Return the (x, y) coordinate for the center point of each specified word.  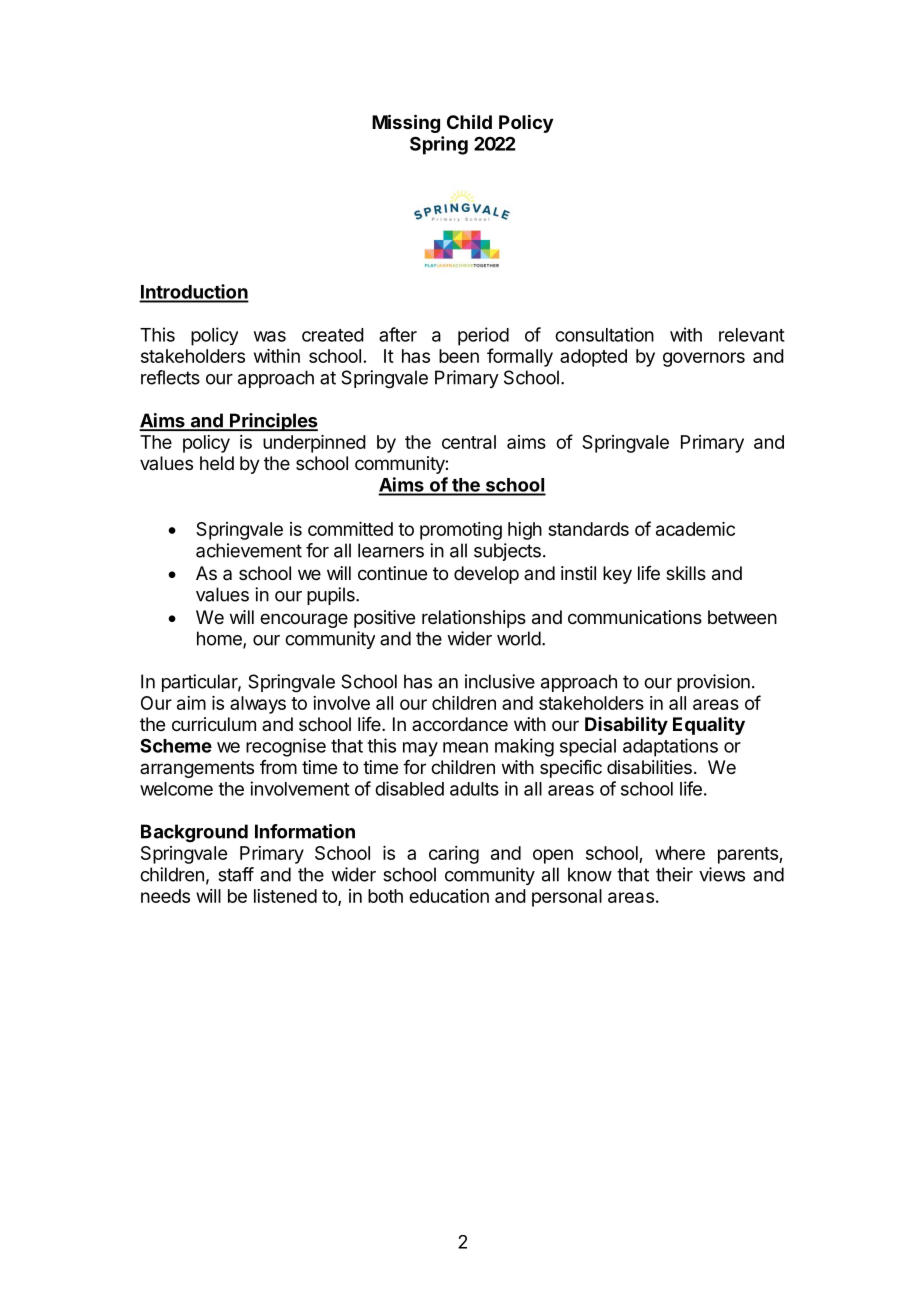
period (483, 336)
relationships (474, 619)
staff (236, 874)
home (220, 639)
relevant (752, 335)
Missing (406, 123)
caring (454, 855)
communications (635, 617)
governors (704, 359)
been (459, 356)
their (674, 874)
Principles (273, 422)
